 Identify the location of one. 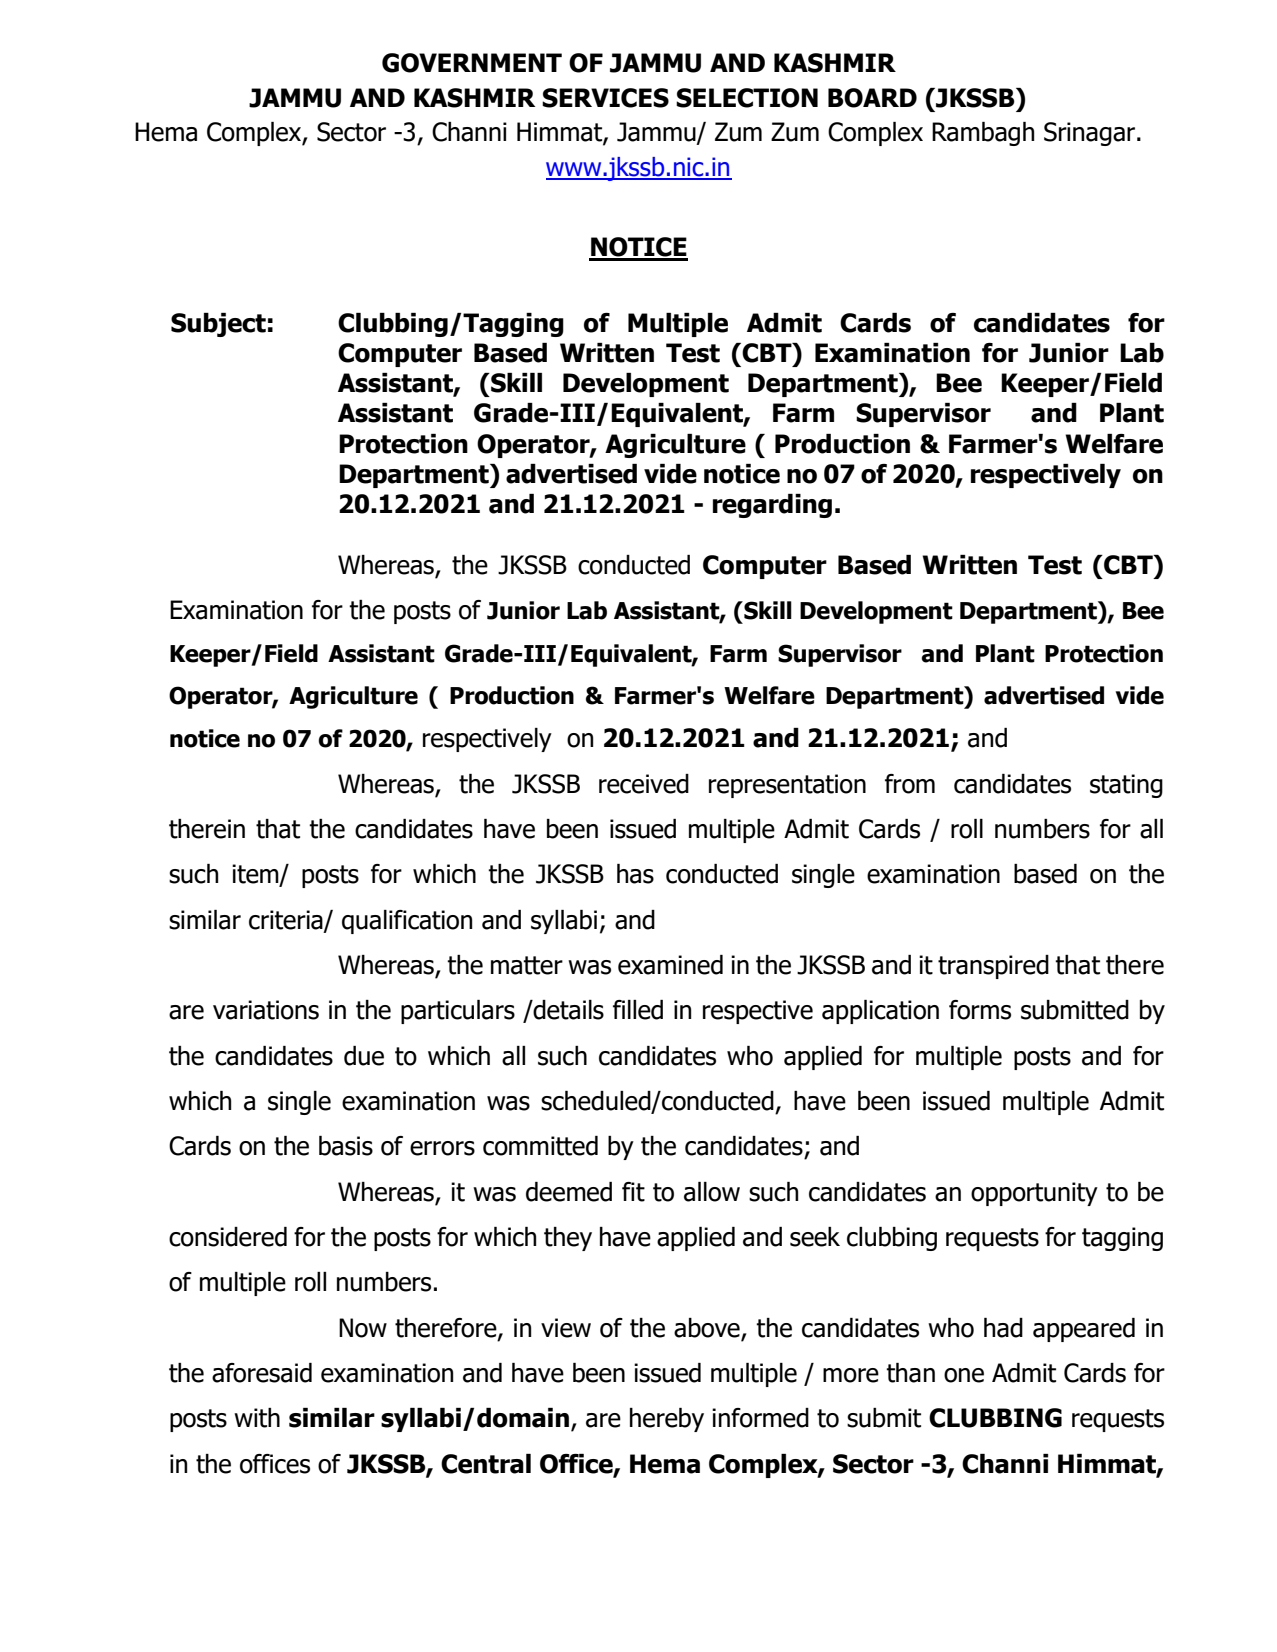
(964, 1375).
